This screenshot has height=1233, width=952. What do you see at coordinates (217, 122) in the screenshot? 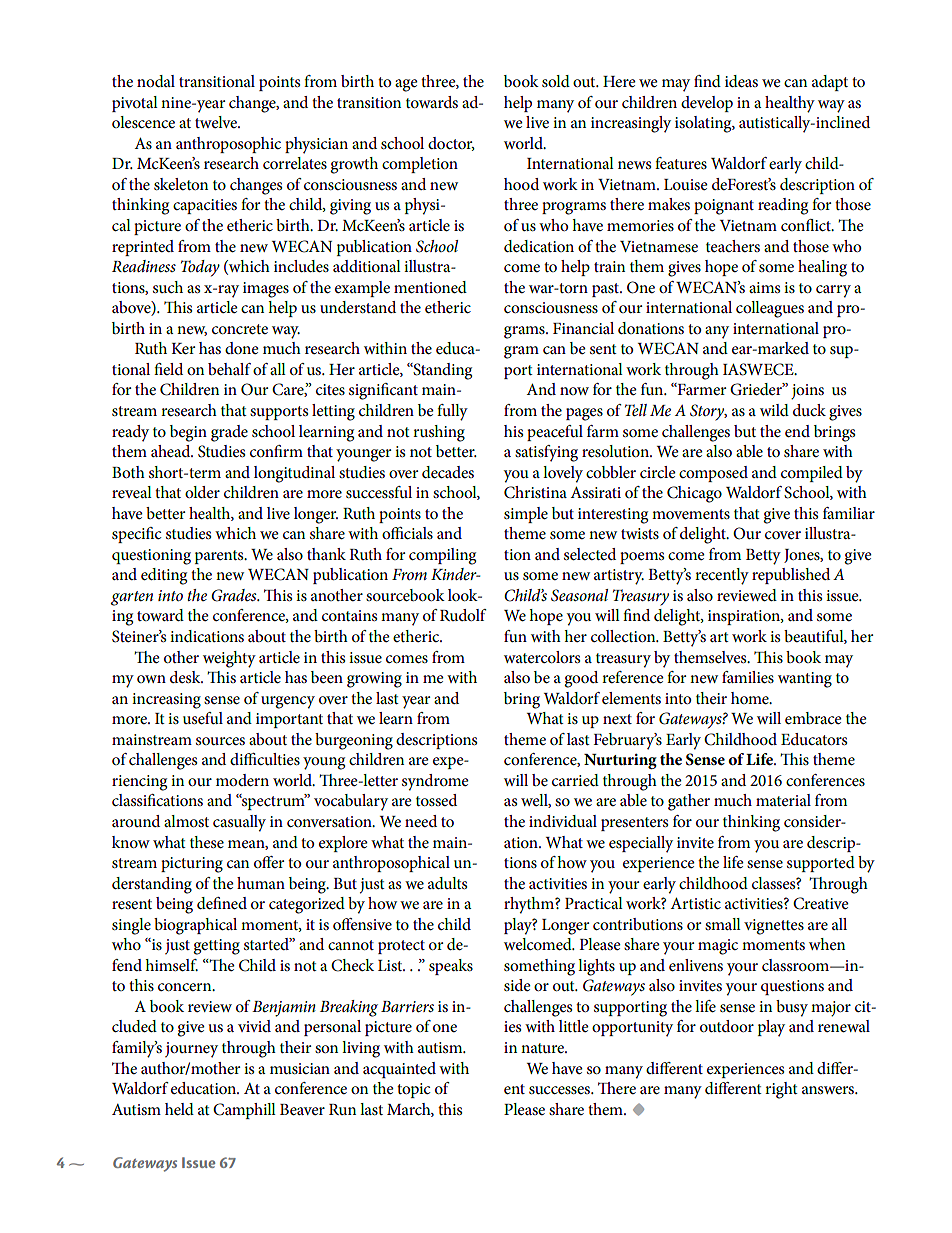
I see `twelve` at bounding box center [217, 122].
